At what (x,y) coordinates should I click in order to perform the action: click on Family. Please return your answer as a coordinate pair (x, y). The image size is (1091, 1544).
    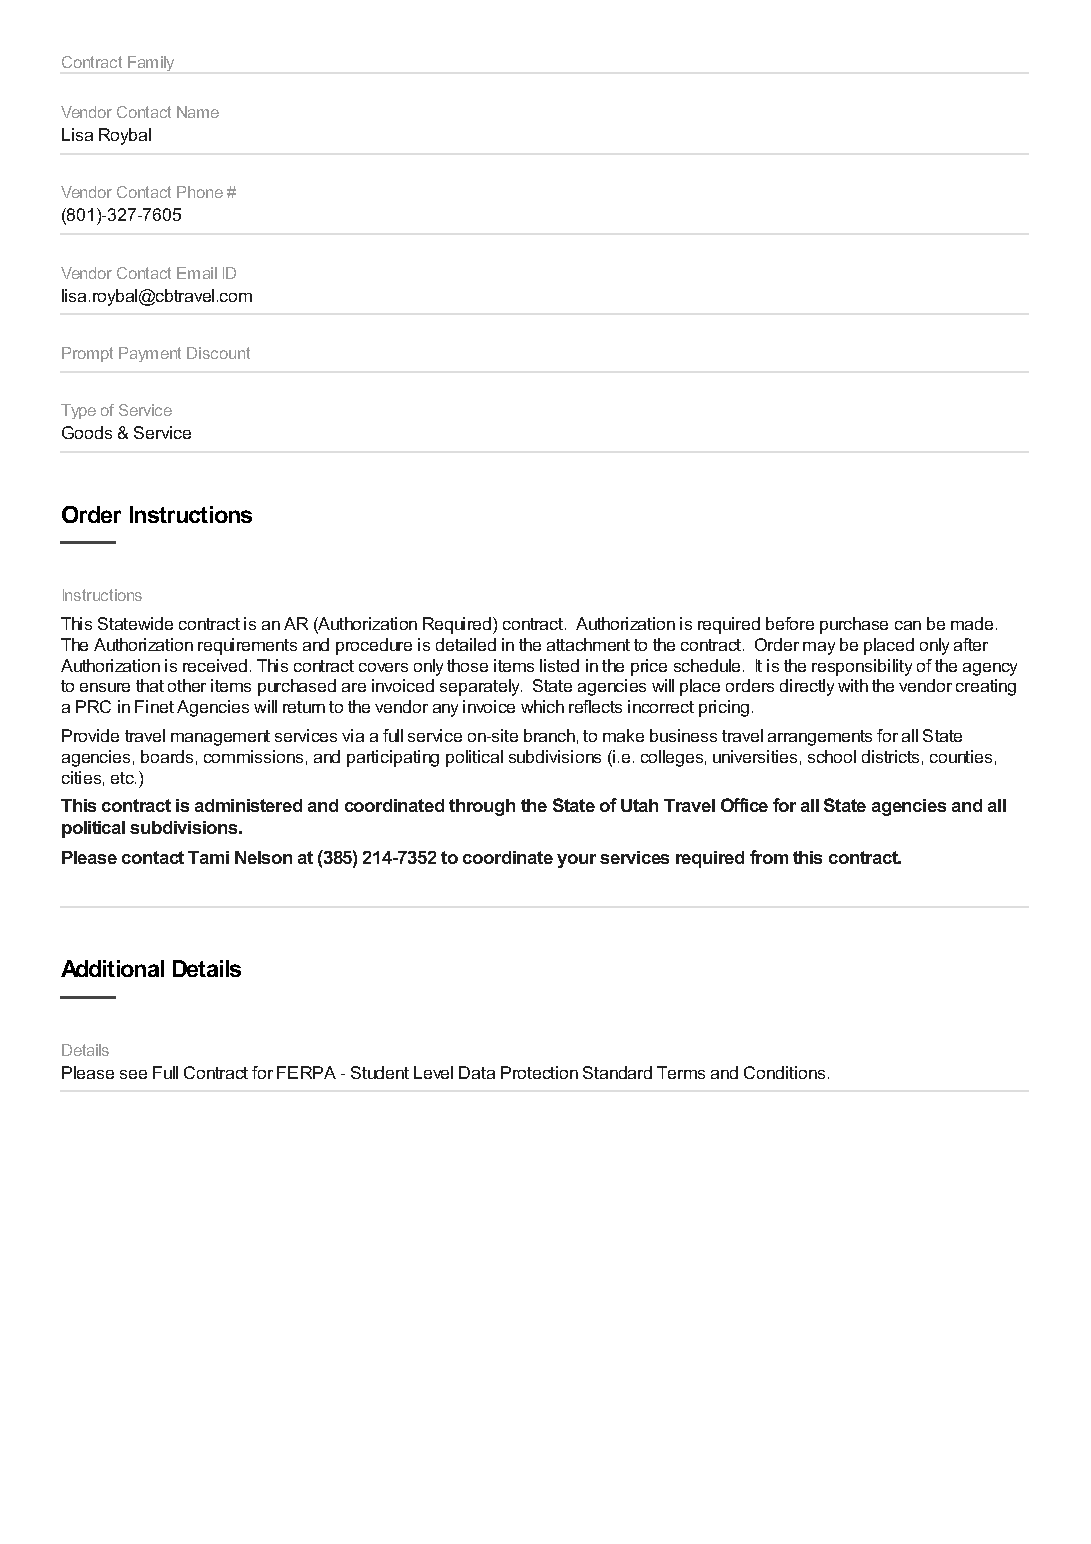
    Looking at the image, I should click on (151, 63).
